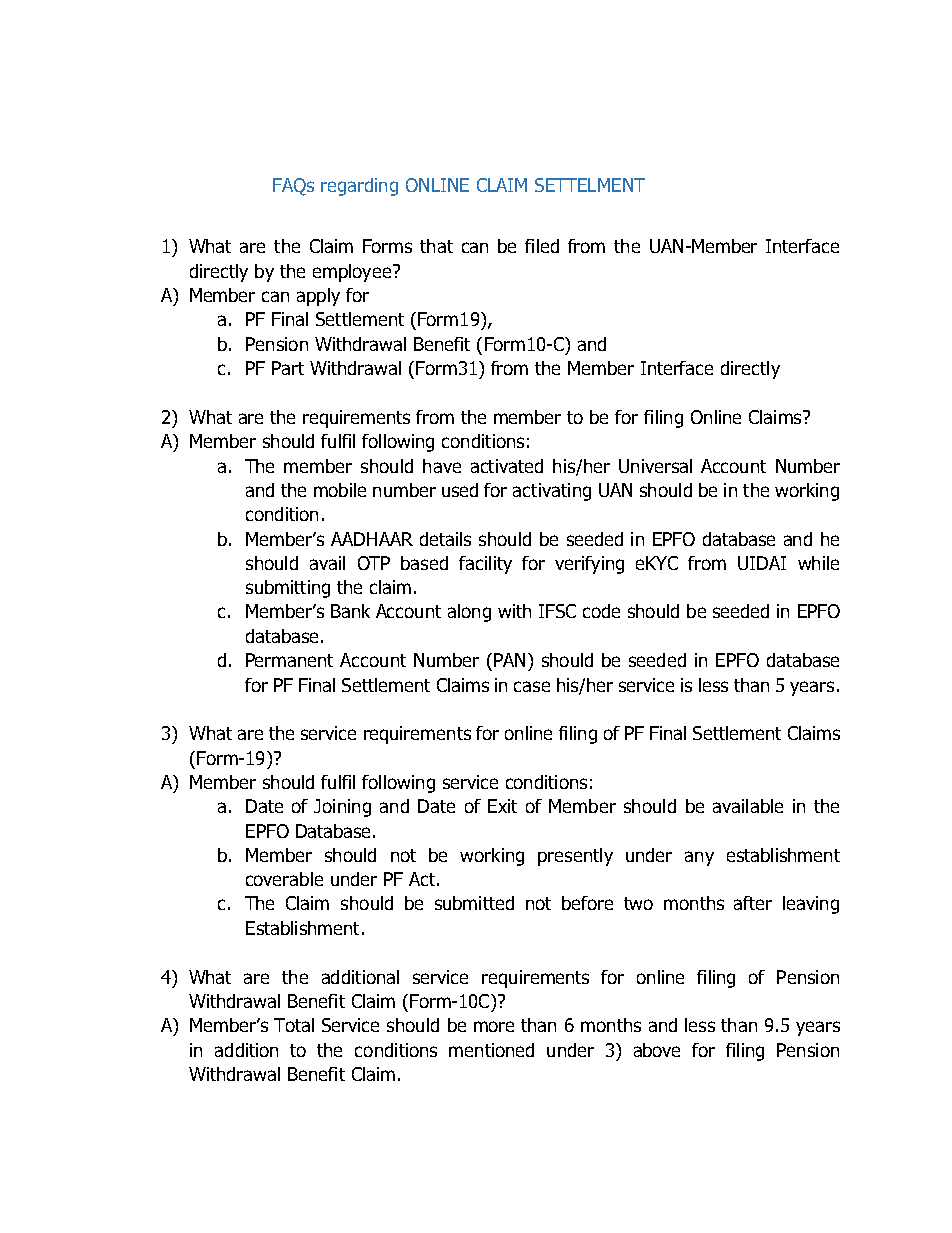 The image size is (952, 1233). What do you see at coordinates (699, 858) in the screenshot?
I see `any` at bounding box center [699, 858].
